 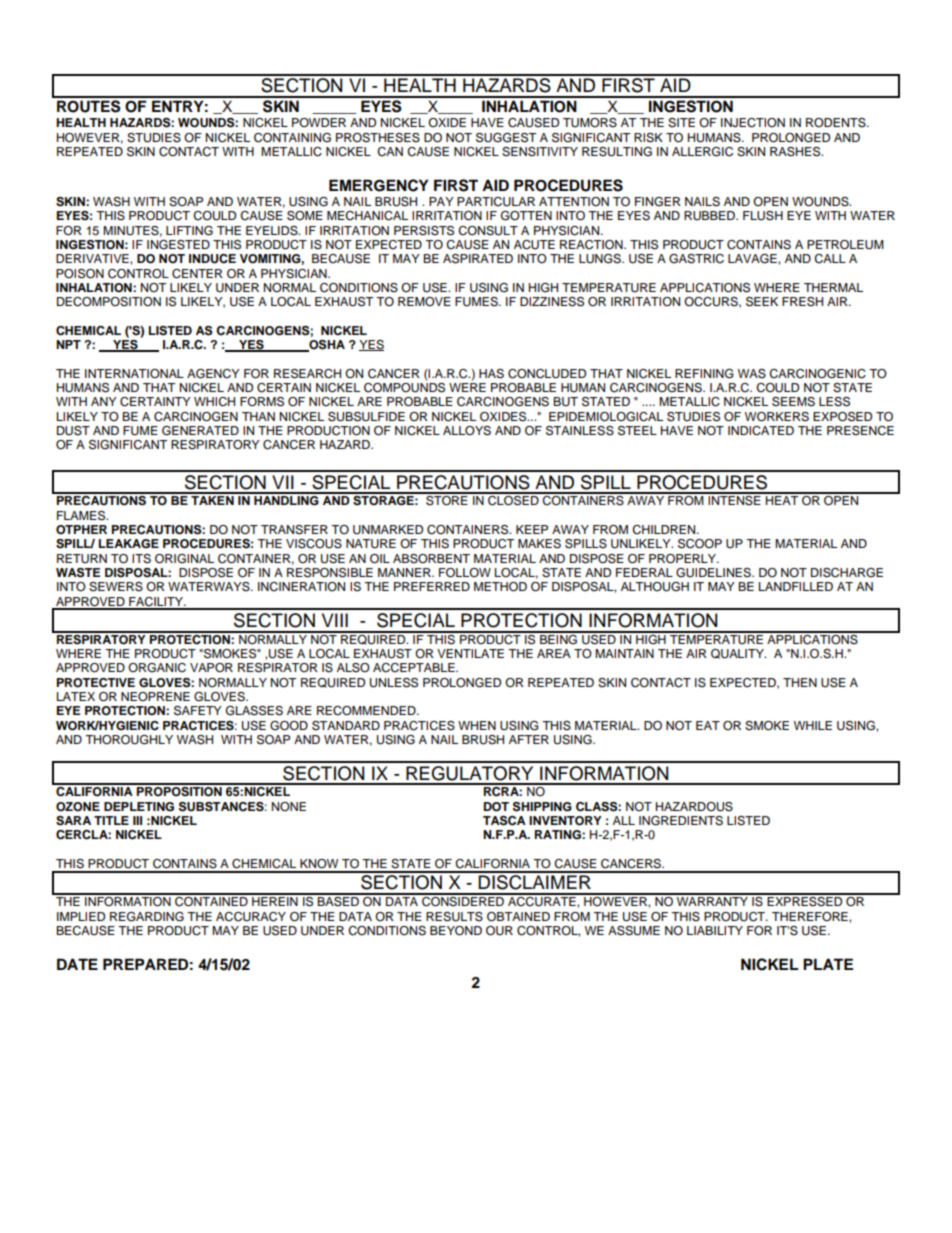 I want to click on SCOOP, so click(x=700, y=544).
